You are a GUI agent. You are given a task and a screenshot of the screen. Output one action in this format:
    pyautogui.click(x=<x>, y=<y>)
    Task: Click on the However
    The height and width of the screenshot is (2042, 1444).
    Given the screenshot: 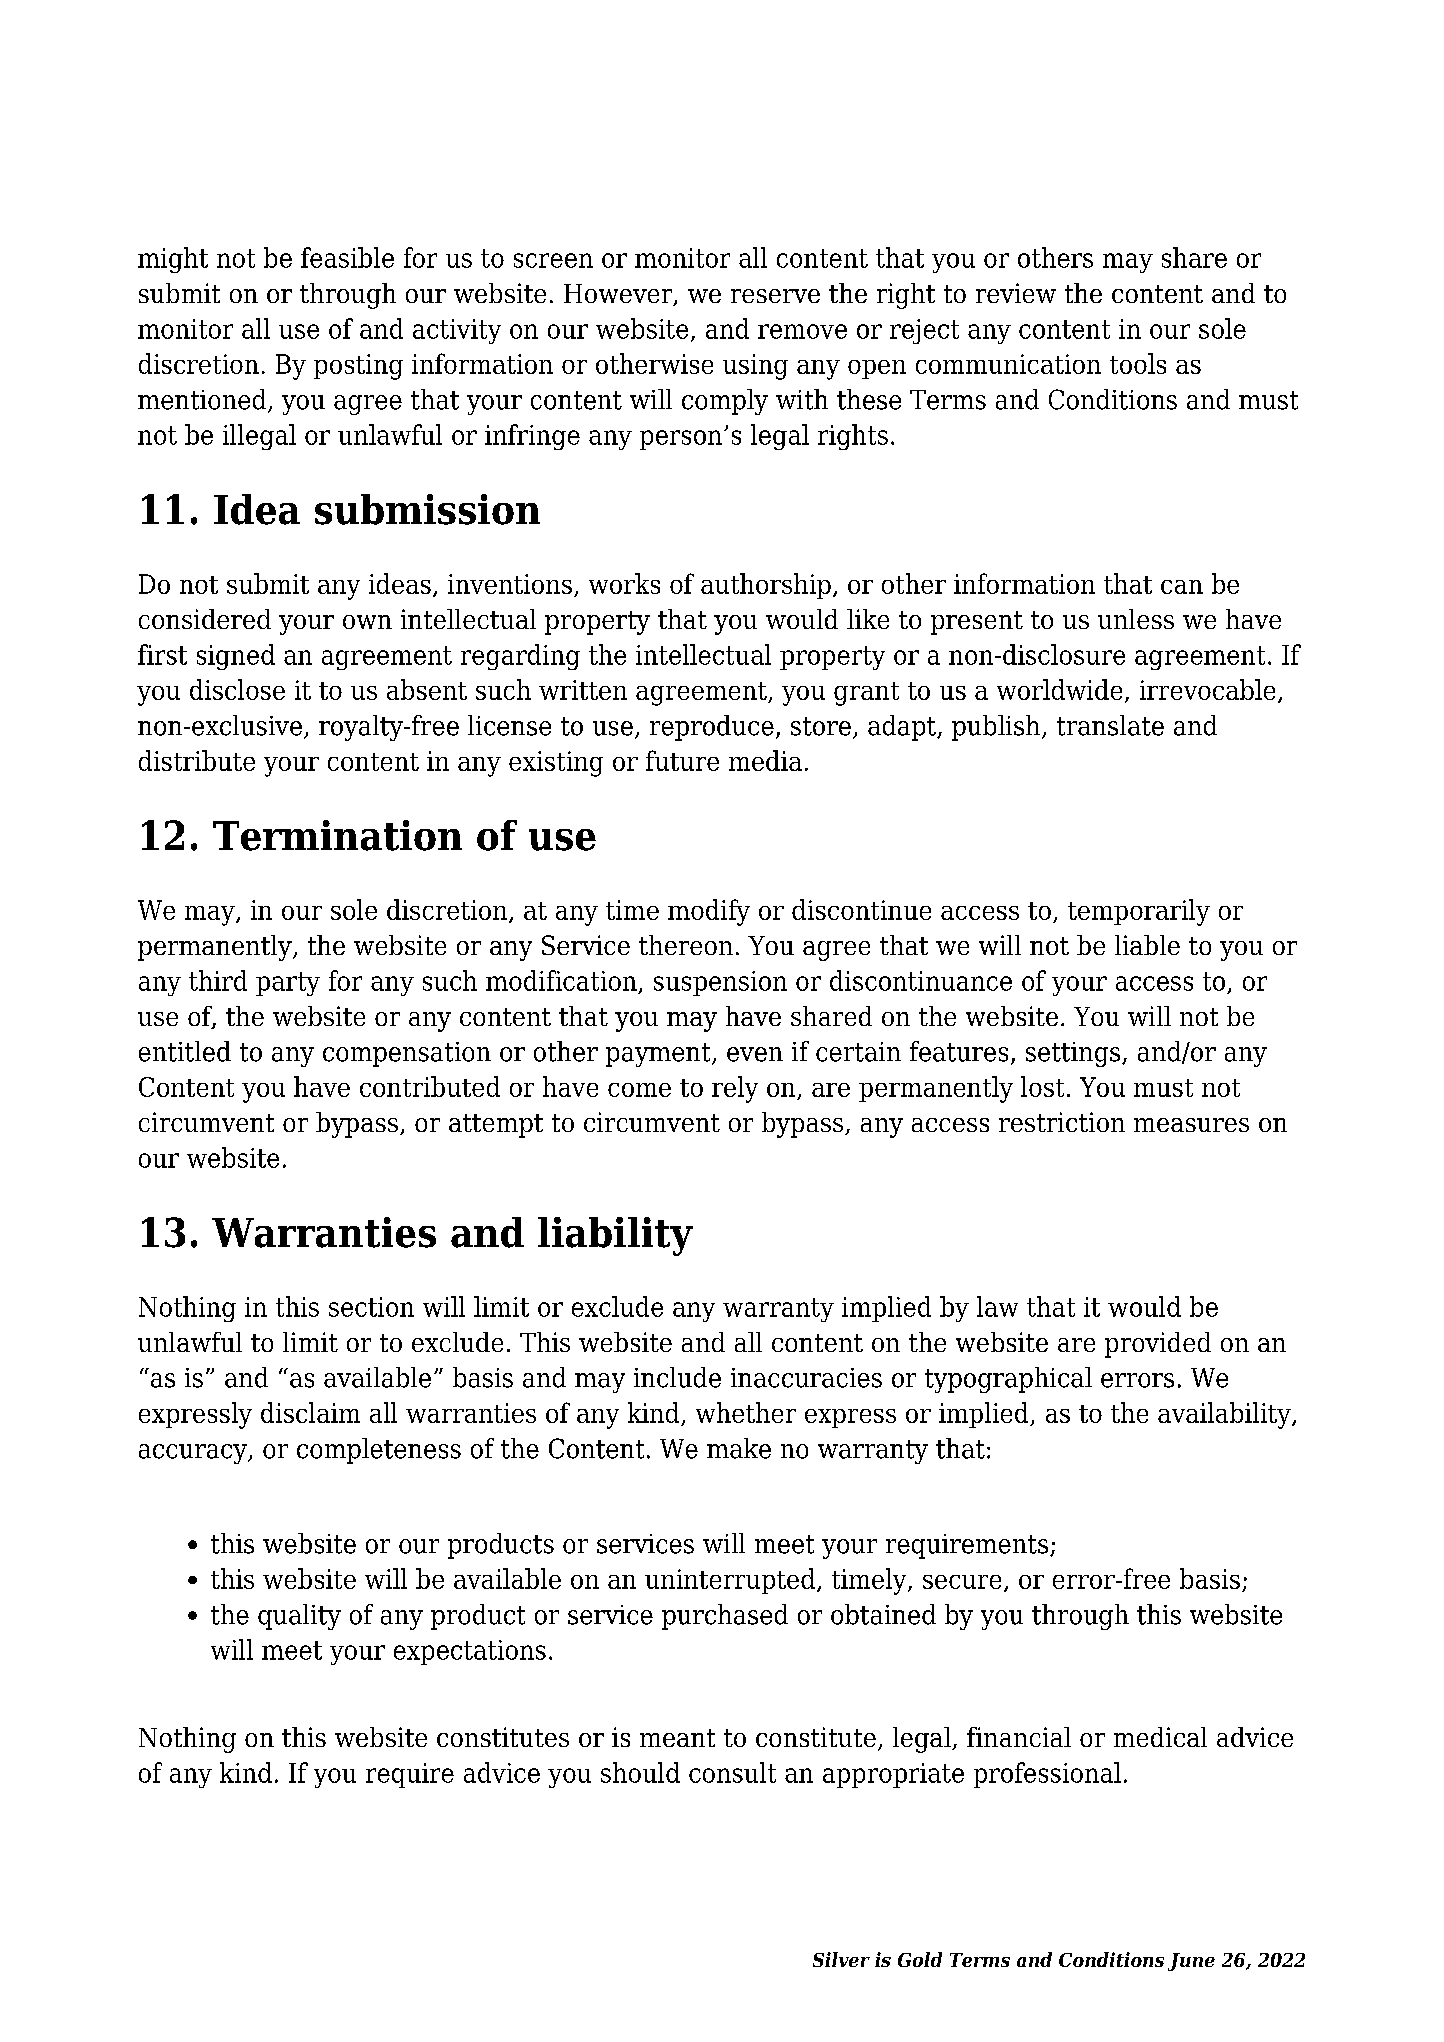 What is the action you would take?
    pyautogui.click(x=619, y=295)
